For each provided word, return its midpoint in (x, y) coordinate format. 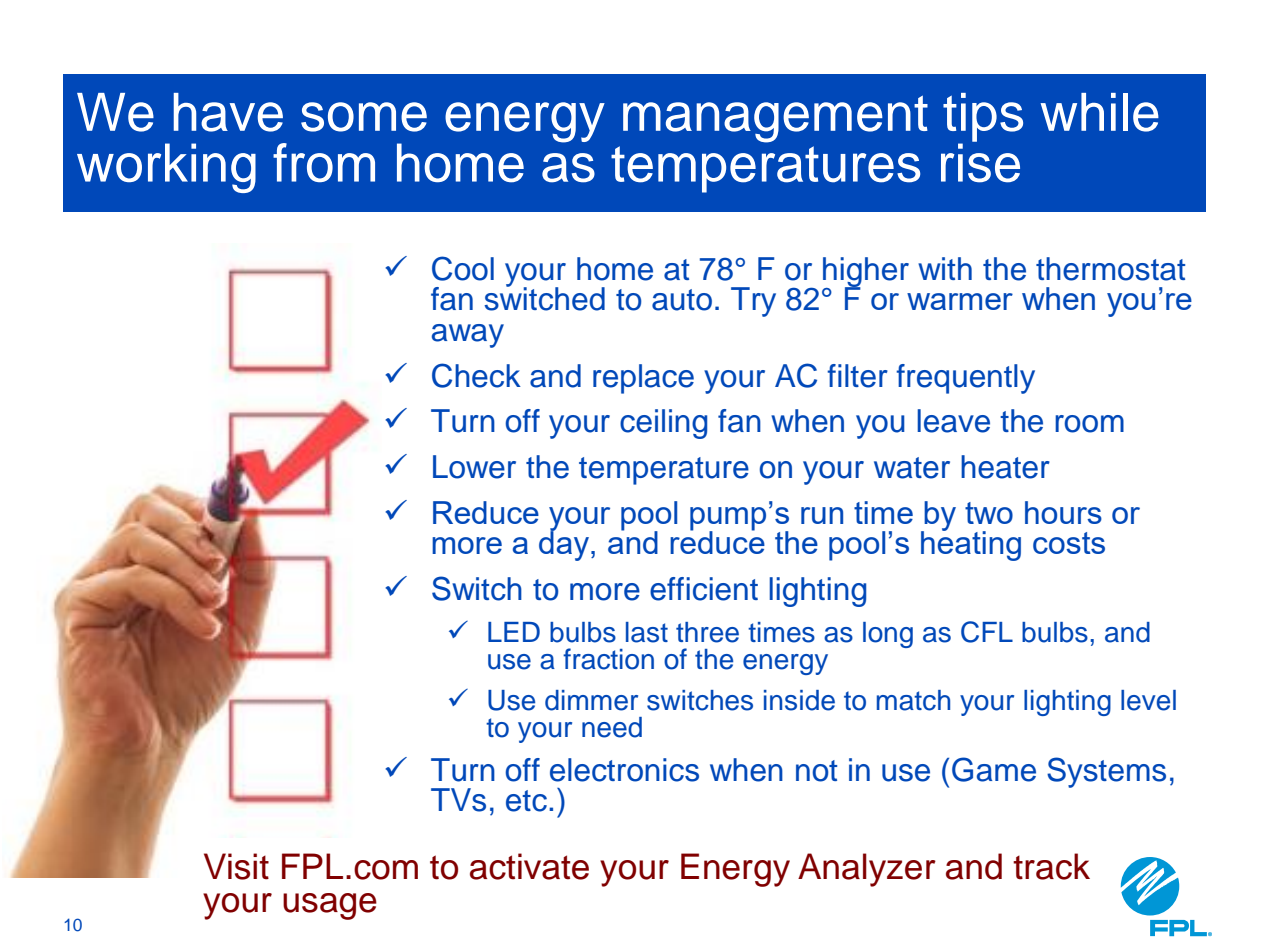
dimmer (591, 700)
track (1051, 866)
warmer (960, 301)
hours (1063, 512)
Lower (474, 467)
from (324, 162)
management (775, 119)
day (565, 545)
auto (682, 300)
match (913, 700)
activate (529, 866)
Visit (236, 866)
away (468, 336)
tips (983, 118)
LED (514, 632)
